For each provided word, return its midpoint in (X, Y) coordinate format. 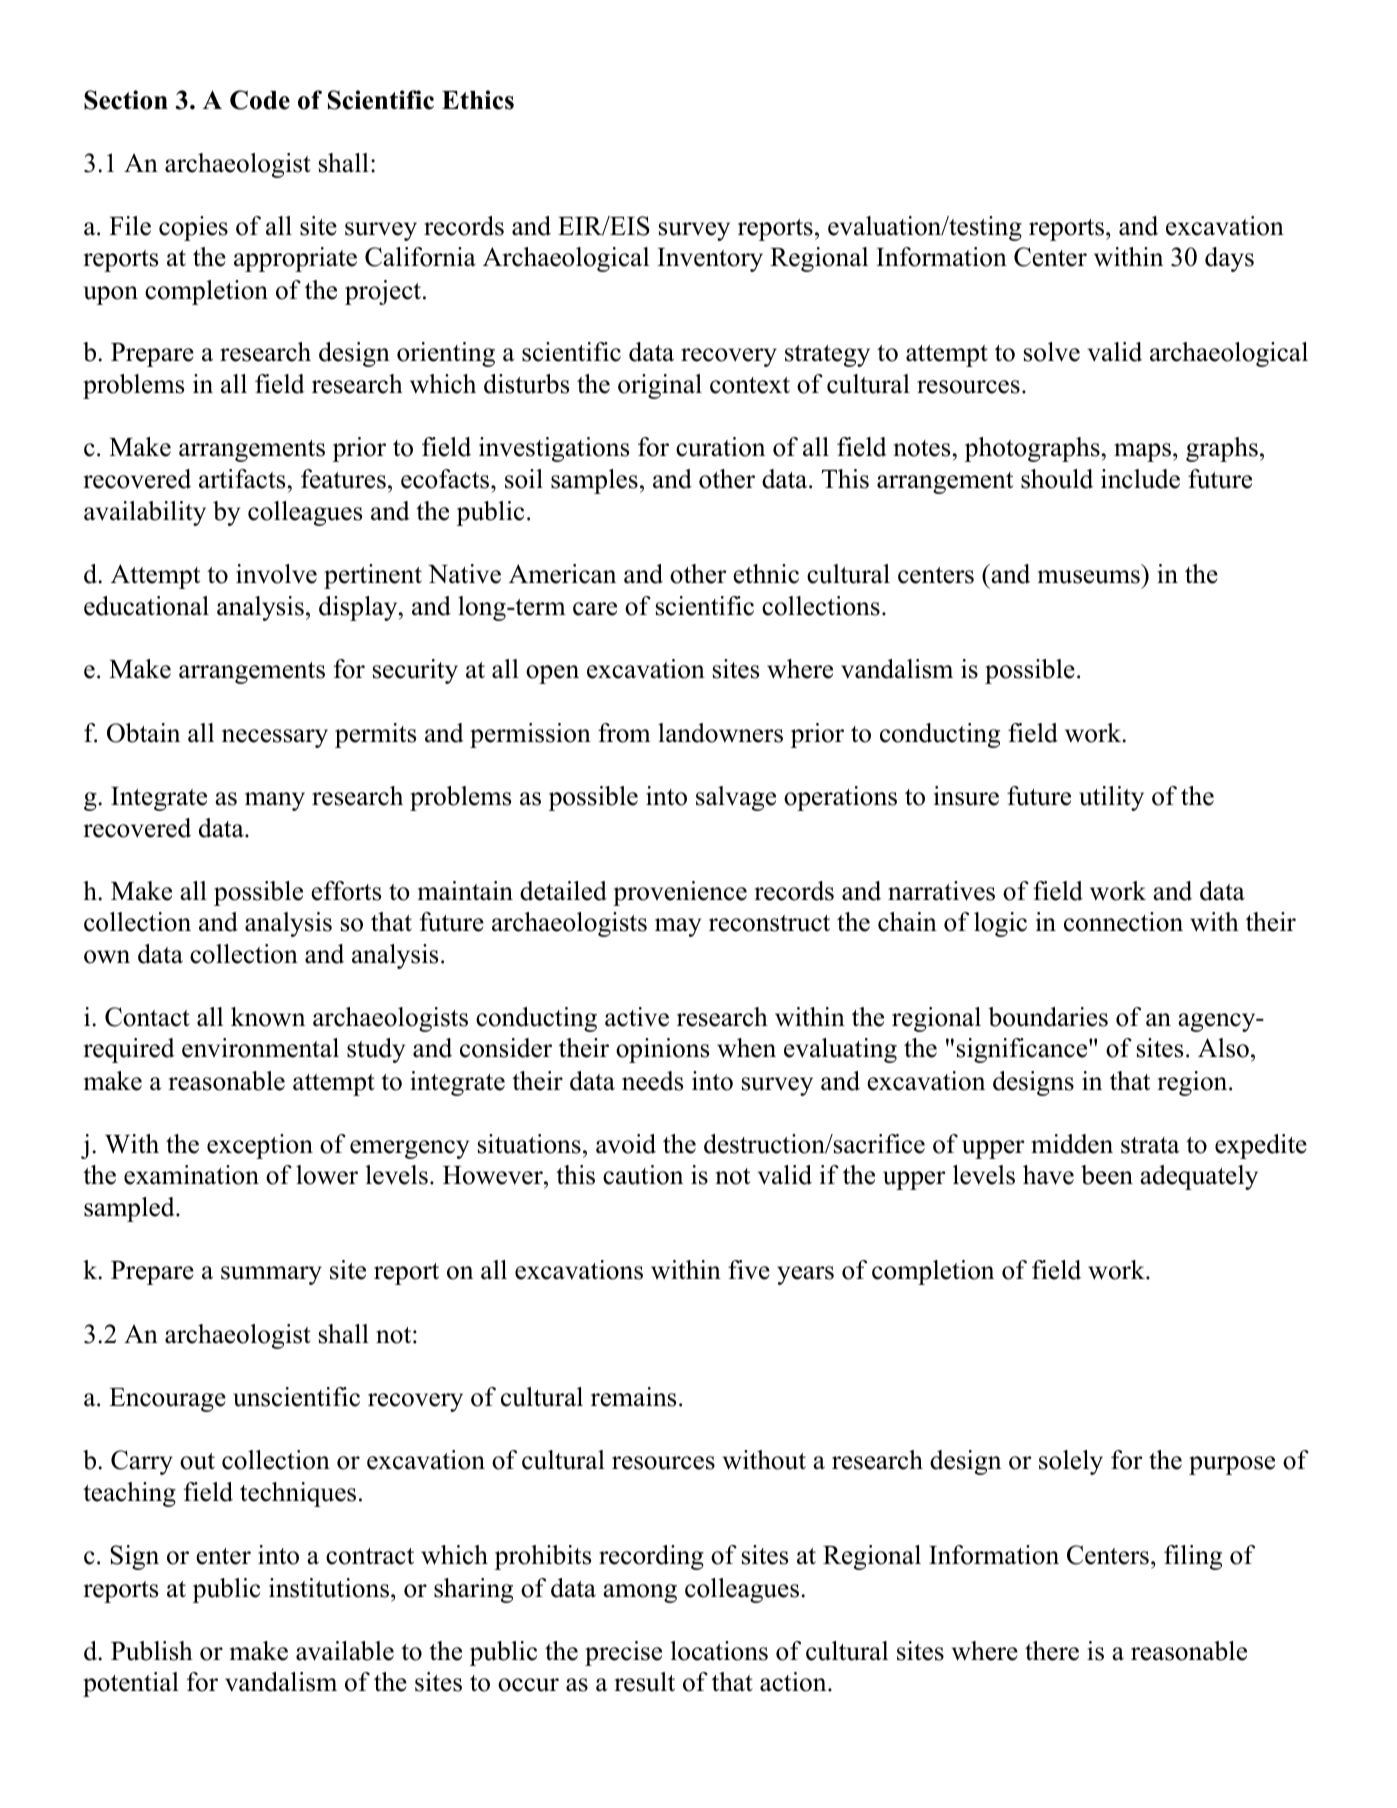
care (595, 609)
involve (276, 574)
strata (1150, 1145)
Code (260, 100)
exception (260, 1146)
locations (719, 1651)
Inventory (710, 260)
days (1229, 259)
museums (1089, 577)
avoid (626, 1144)
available (345, 1651)
